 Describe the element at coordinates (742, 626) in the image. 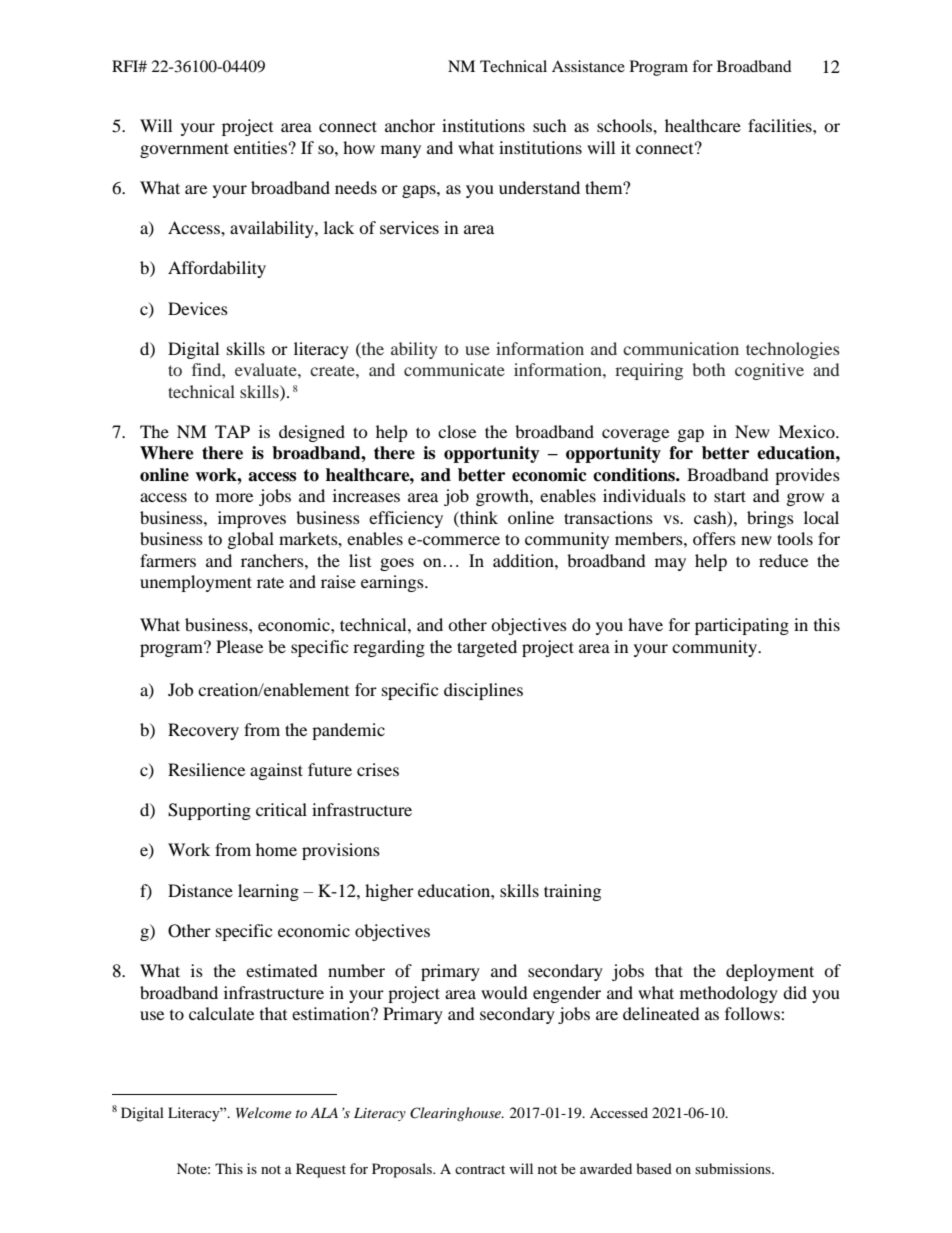

I see `participating` at that location.
